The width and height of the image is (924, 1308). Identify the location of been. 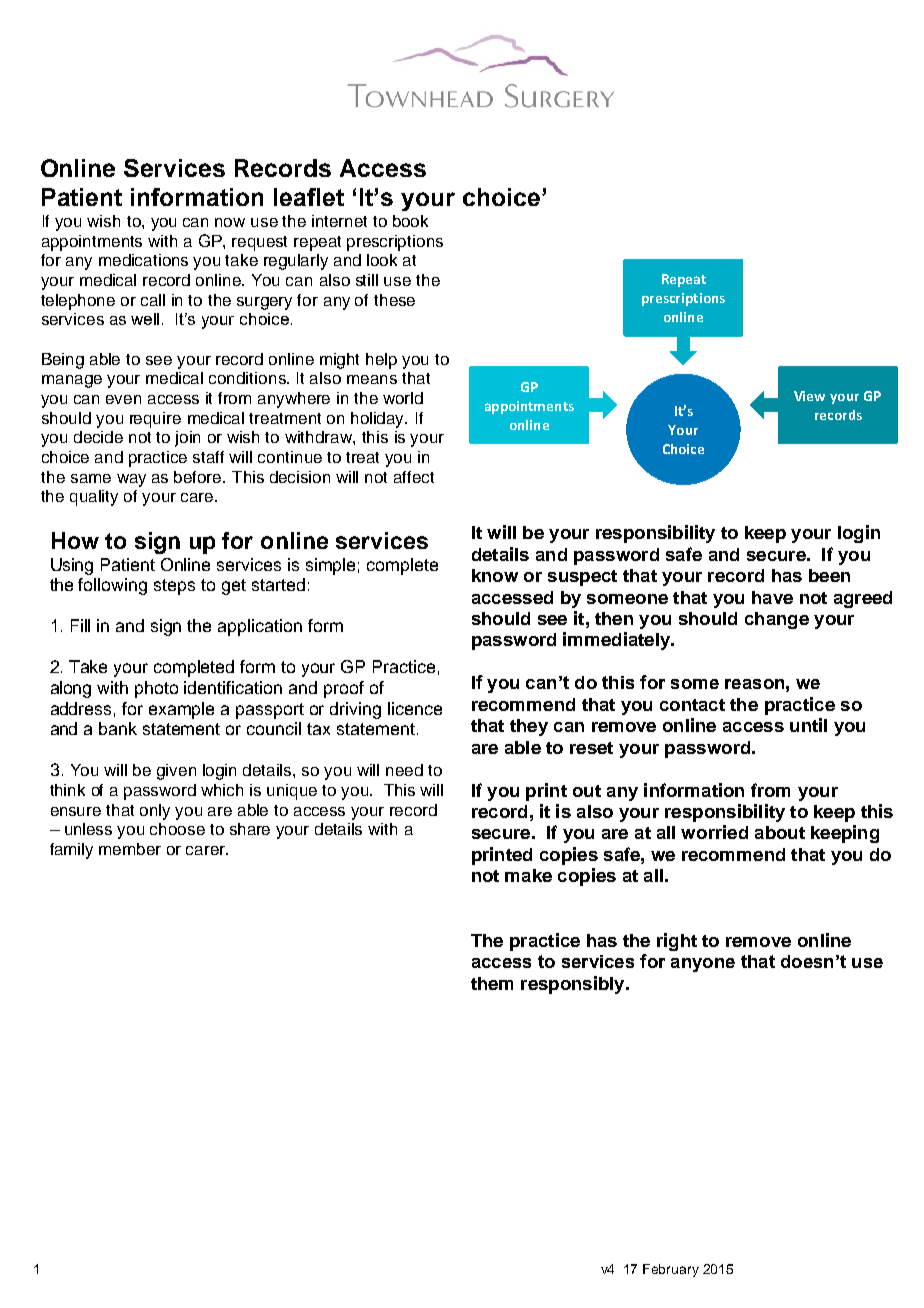
(829, 575).
